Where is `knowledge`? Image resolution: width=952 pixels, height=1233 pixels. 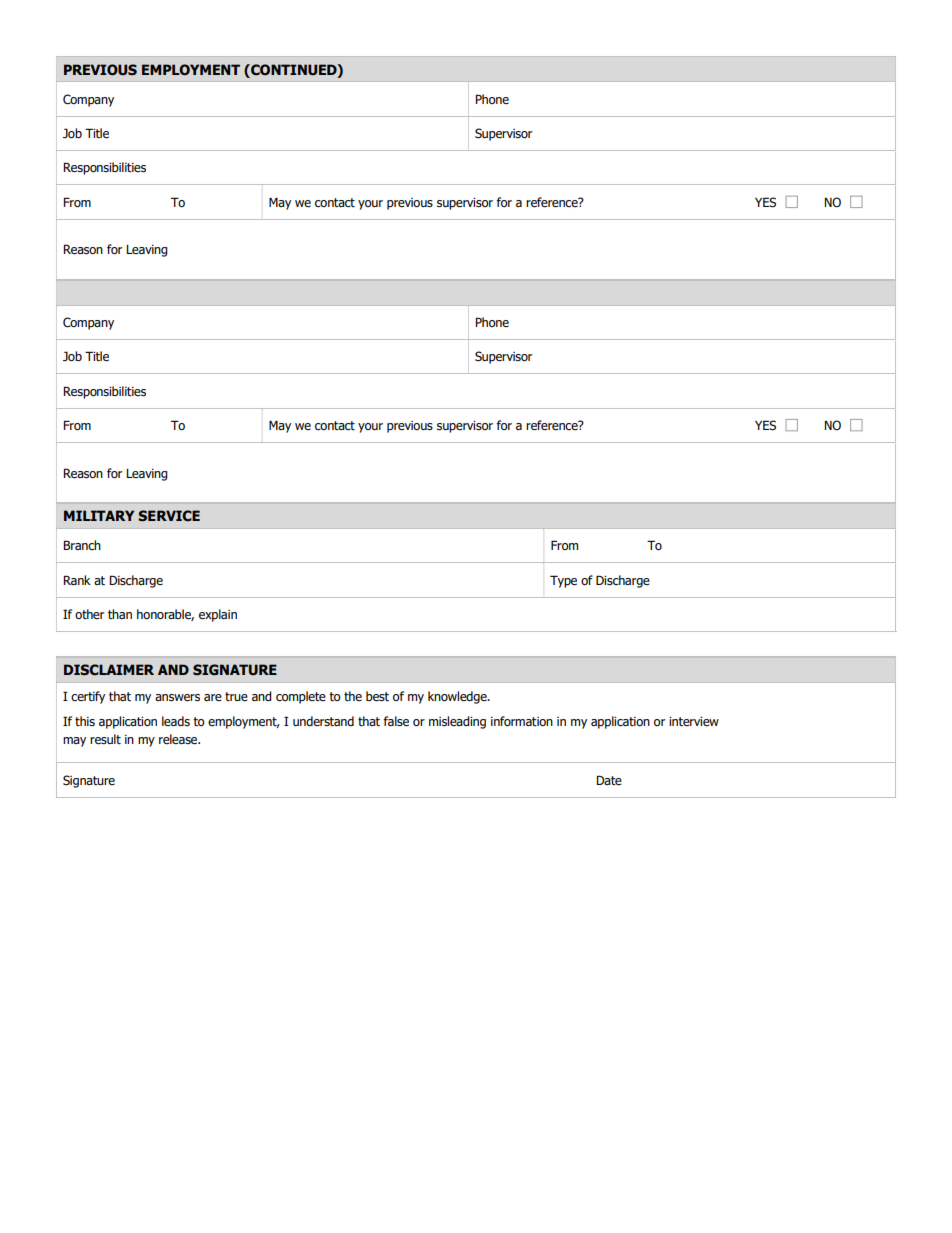 knowledge is located at coordinates (458, 697).
